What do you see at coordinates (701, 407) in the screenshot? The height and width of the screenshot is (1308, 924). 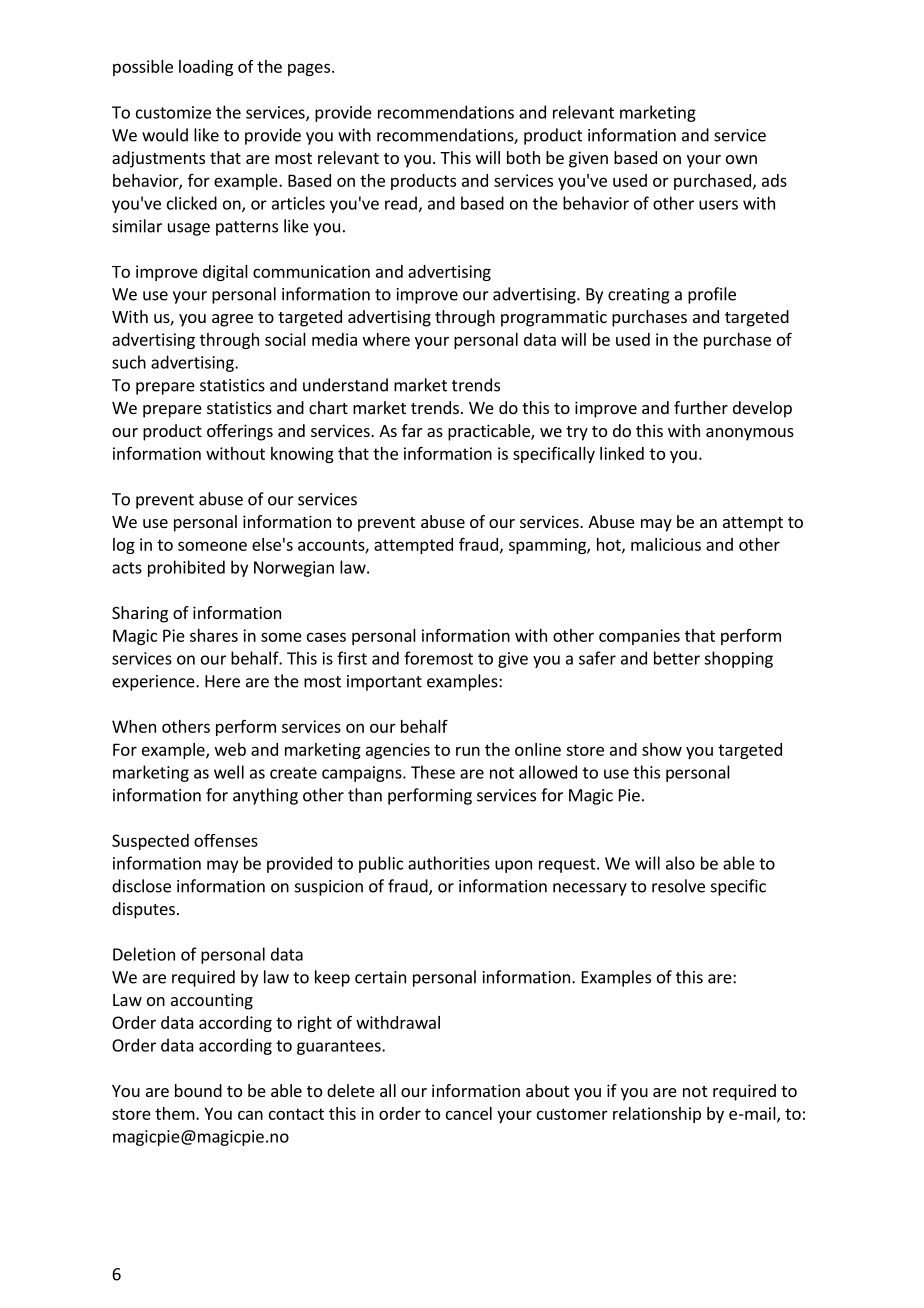 I see `further` at bounding box center [701, 407].
